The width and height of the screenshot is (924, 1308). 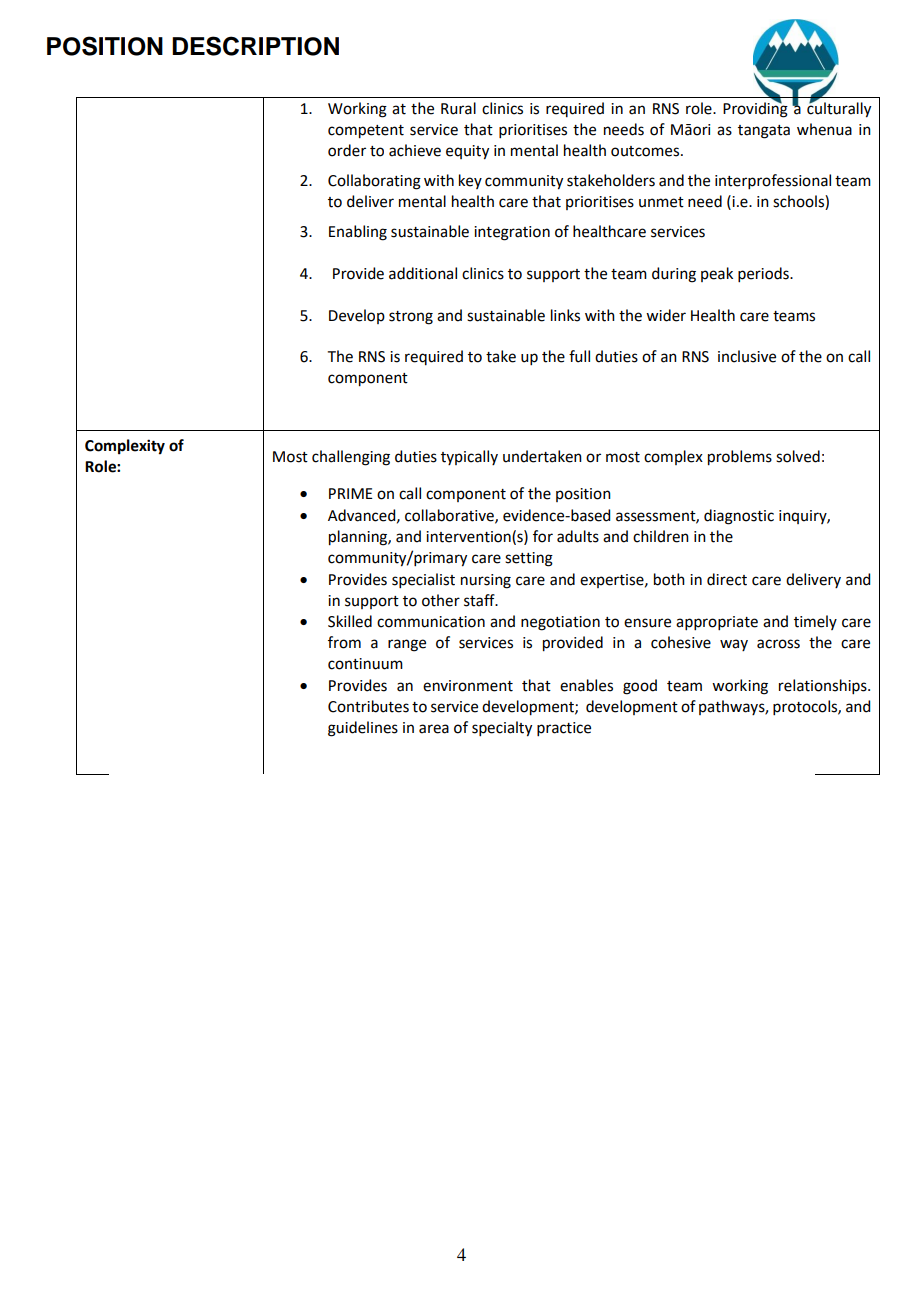 I want to click on Rural, so click(x=458, y=108).
